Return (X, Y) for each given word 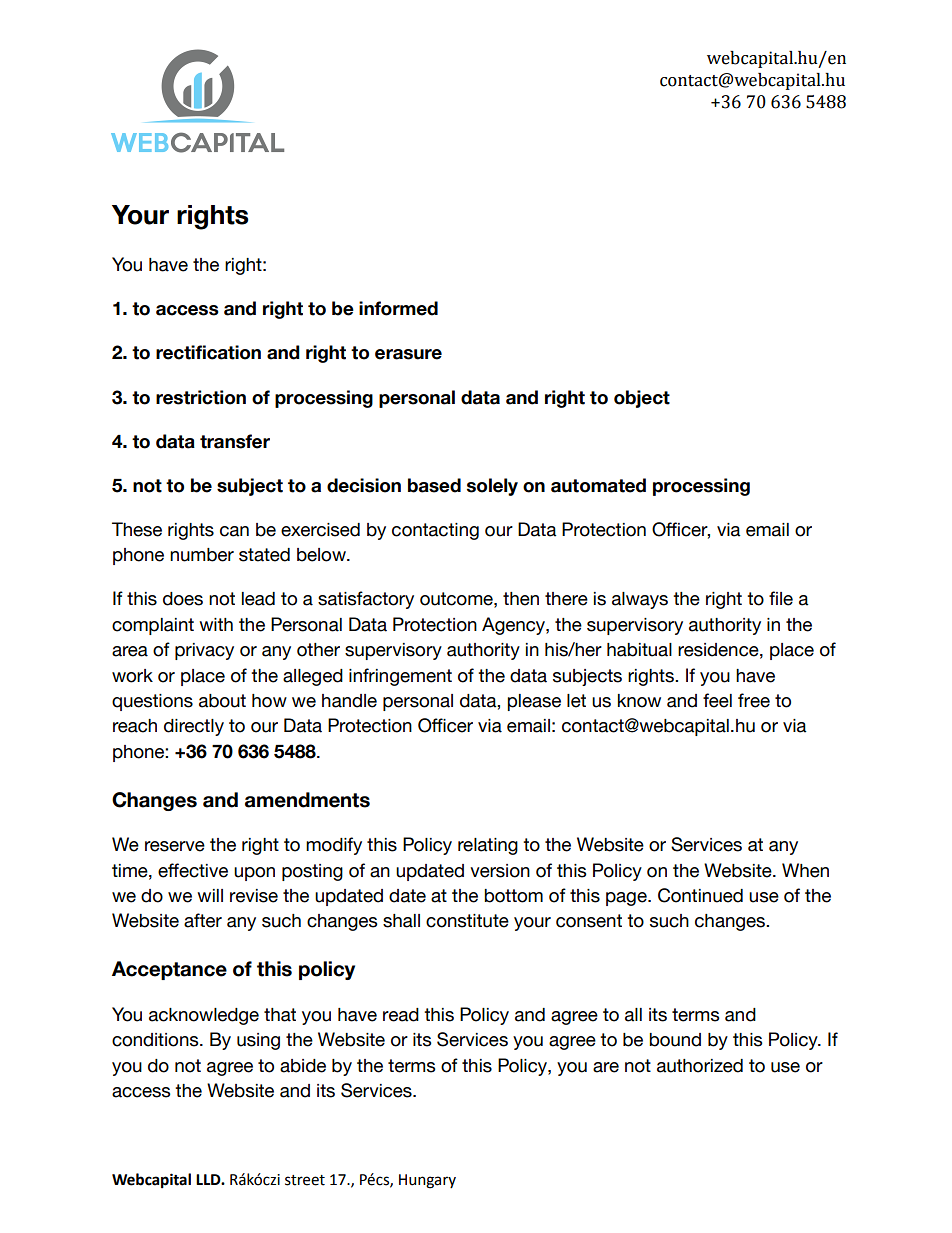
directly (194, 727)
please (534, 702)
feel (717, 700)
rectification (208, 352)
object (642, 399)
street (305, 1180)
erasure (408, 354)
